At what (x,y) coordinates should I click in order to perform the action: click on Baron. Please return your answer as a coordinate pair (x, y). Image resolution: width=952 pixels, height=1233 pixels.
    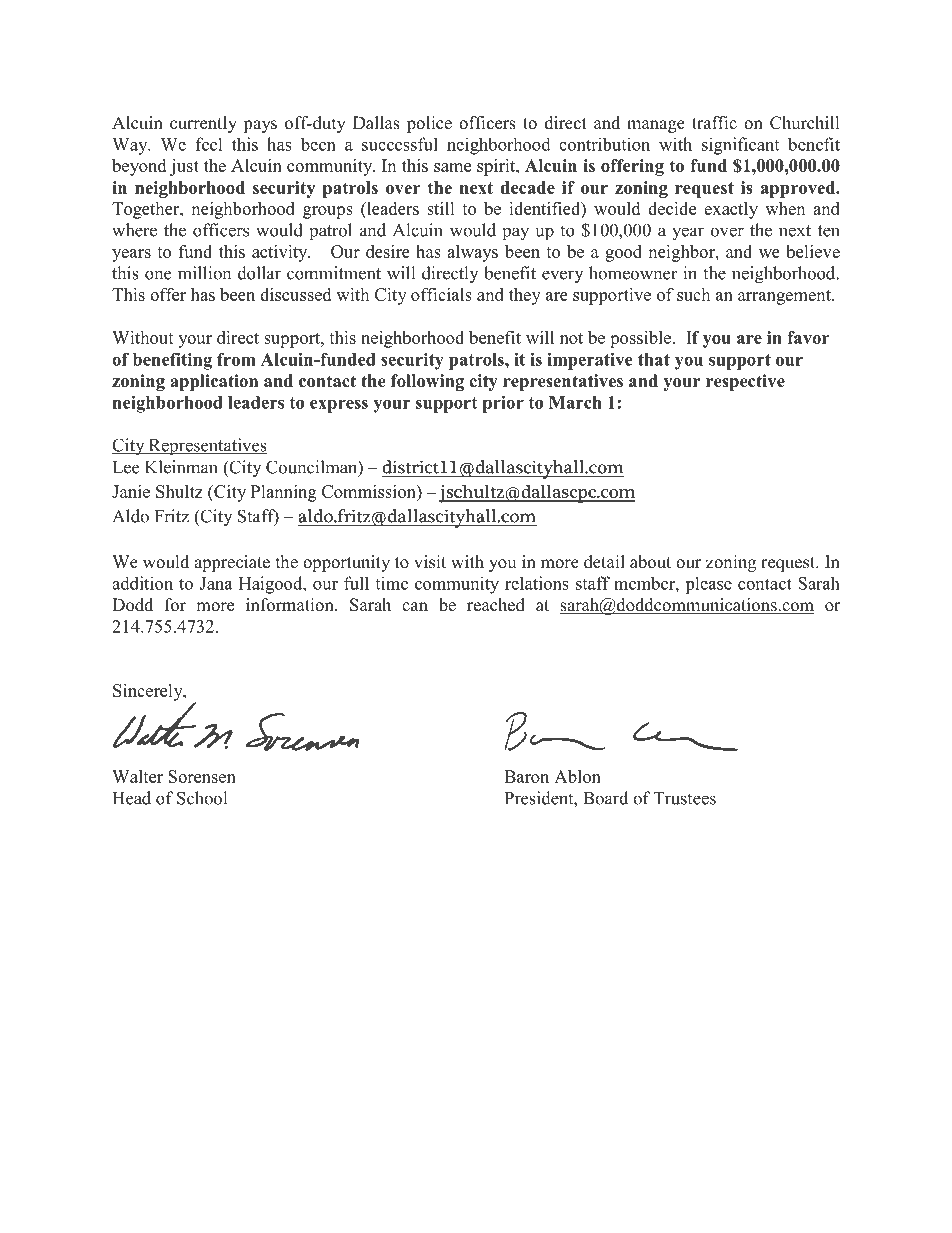
    Looking at the image, I should click on (526, 776).
